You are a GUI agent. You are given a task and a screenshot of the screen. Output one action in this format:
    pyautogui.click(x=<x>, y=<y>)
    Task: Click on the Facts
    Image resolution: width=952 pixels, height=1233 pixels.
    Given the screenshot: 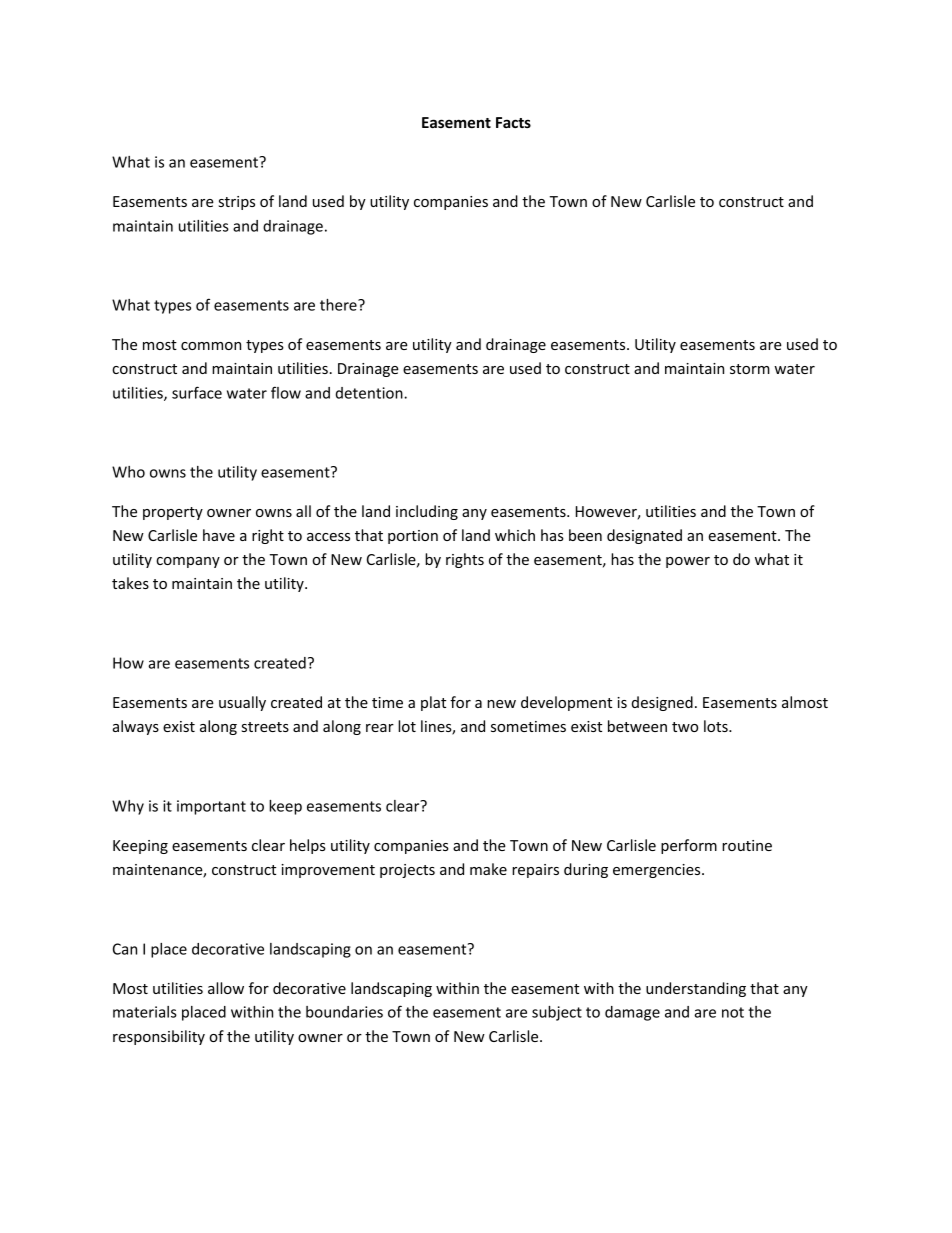 What is the action you would take?
    pyautogui.click(x=513, y=122)
